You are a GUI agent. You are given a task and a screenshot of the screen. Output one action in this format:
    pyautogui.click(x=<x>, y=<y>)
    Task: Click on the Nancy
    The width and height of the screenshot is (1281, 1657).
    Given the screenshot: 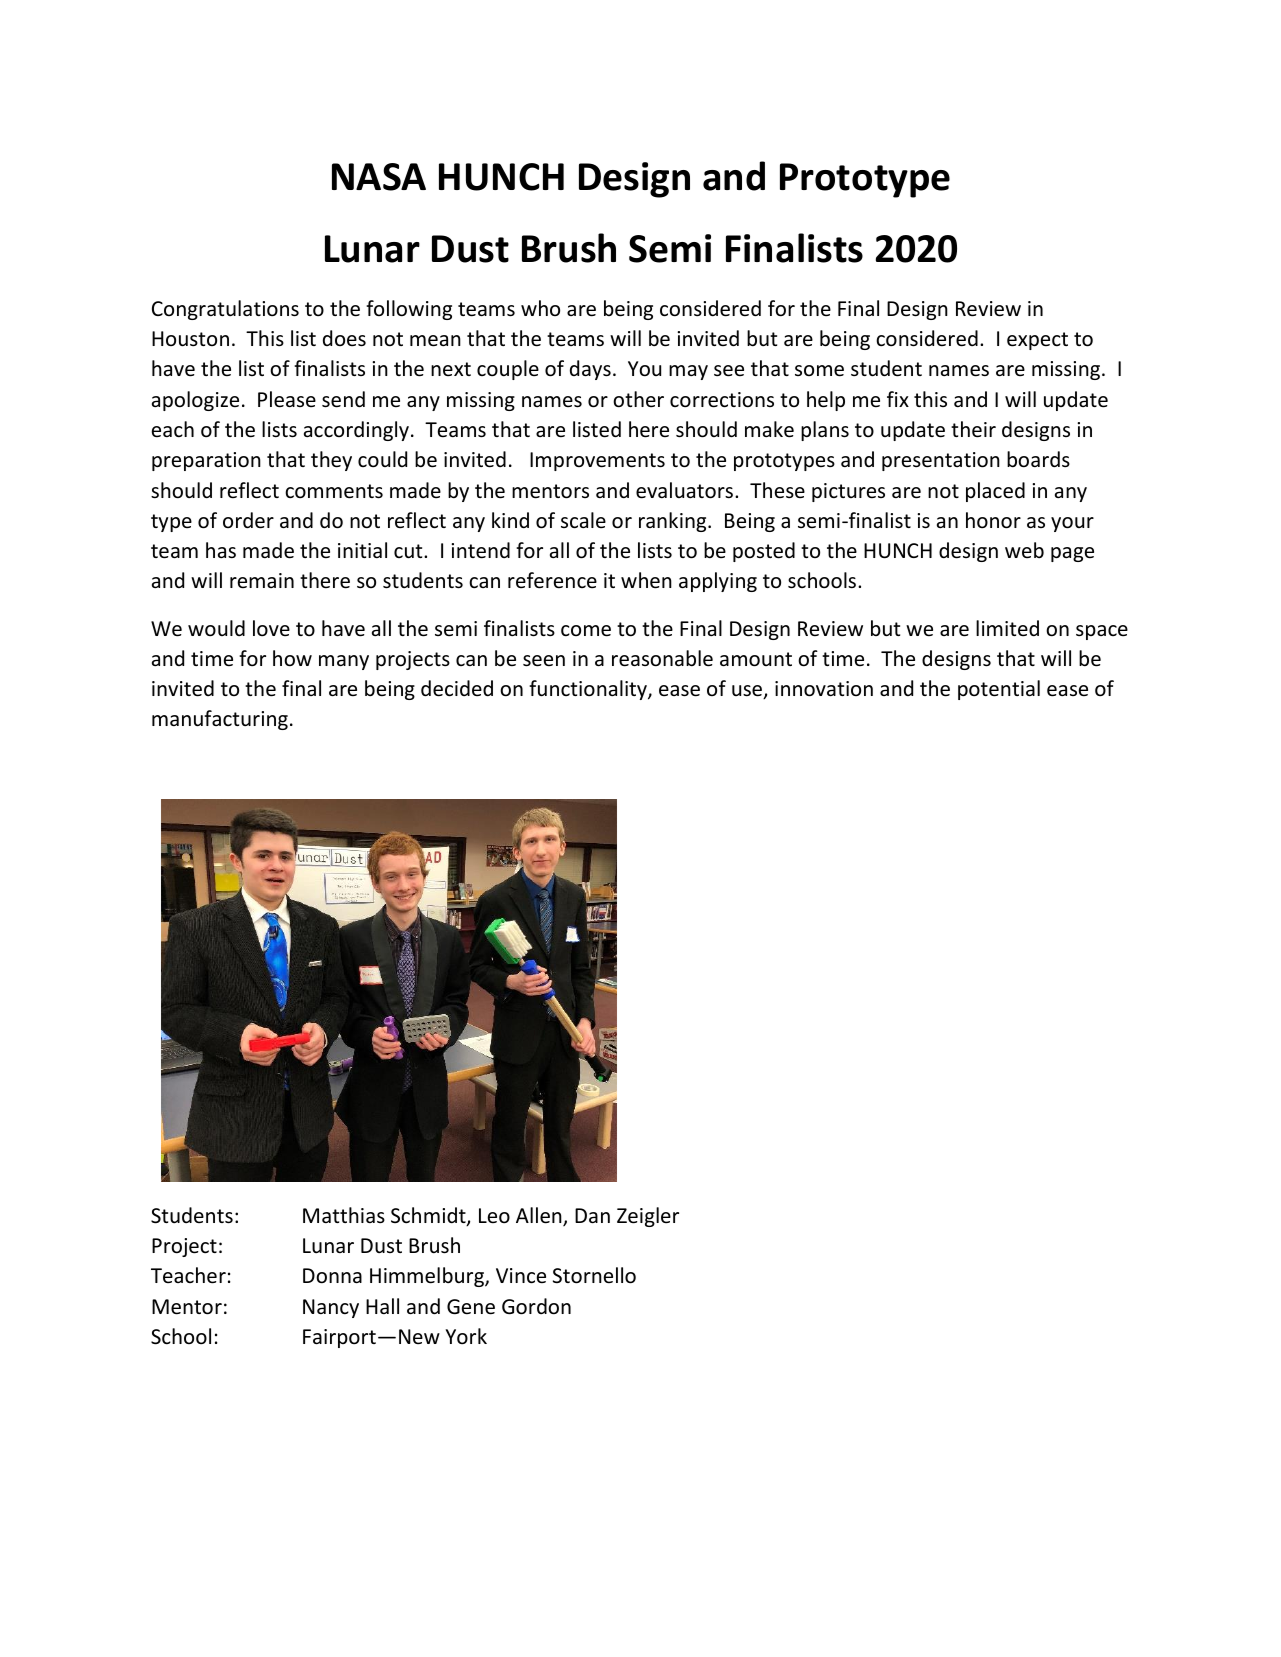 What is the action you would take?
    pyautogui.click(x=331, y=1308)
